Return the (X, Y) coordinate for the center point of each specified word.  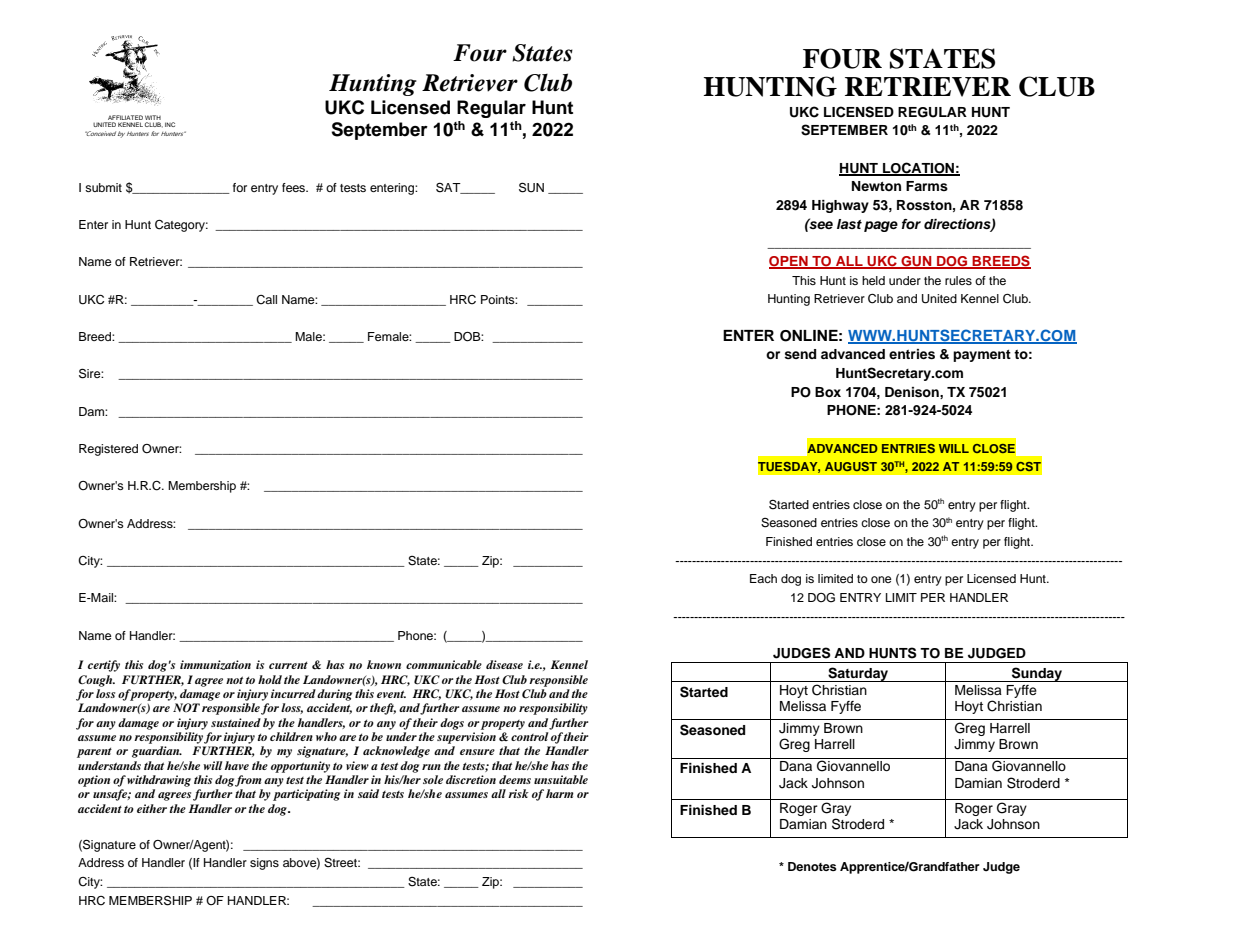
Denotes (812, 866)
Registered (108, 450)
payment (982, 356)
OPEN (789, 262)
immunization (215, 665)
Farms (927, 186)
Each (763, 578)
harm (560, 793)
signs (264, 864)
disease (504, 664)
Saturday (858, 674)
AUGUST (851, 466)
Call (266, 300)
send (800, 354)
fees (295, 187)
